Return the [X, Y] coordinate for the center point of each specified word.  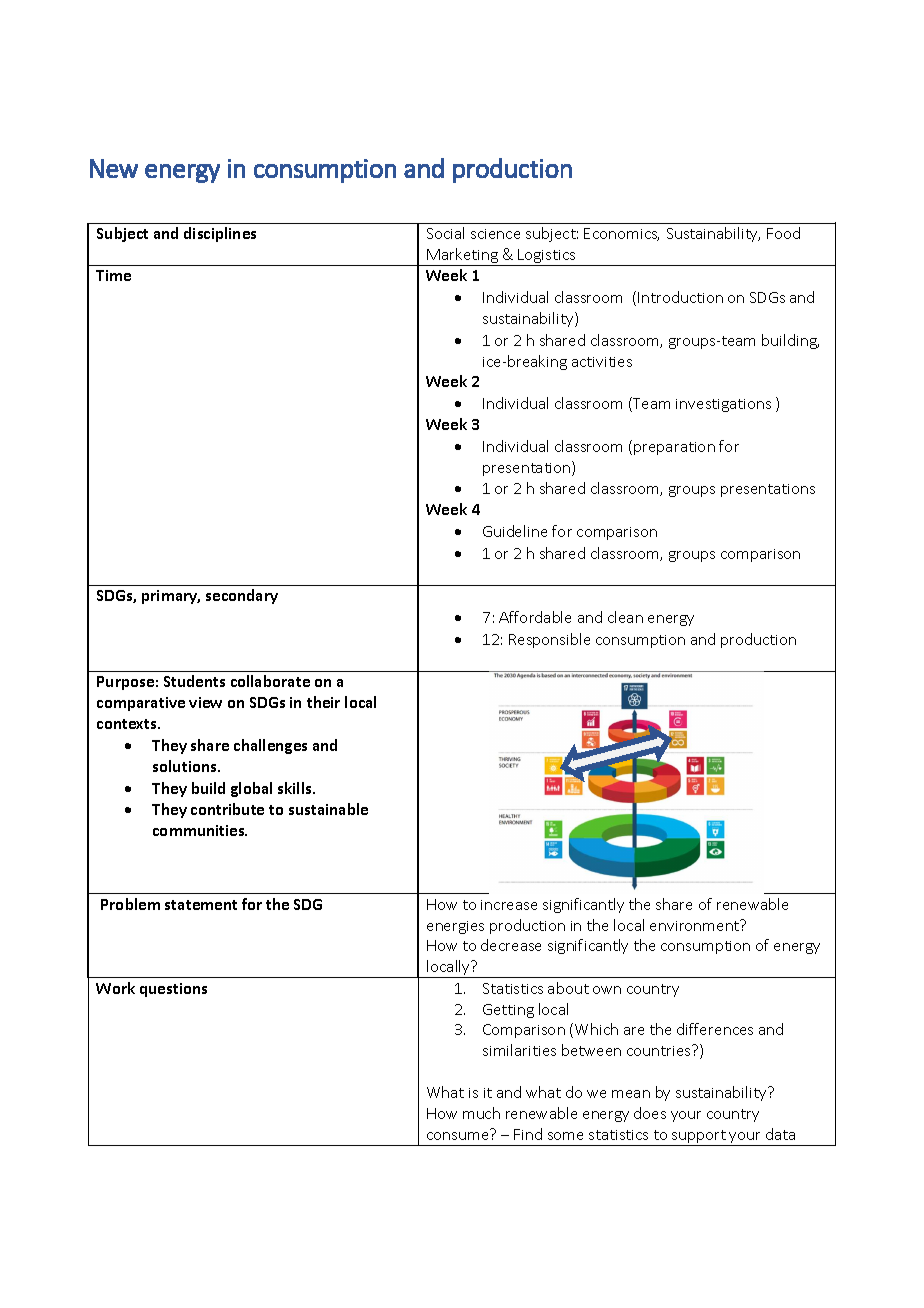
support [699, 1138]
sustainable [328, 809]
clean [625, 617]
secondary [242, 596]
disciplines [220, 234]
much [481, 1113]
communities [200, 830]
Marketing [462, 257]
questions [173, 990]
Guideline [515, 531]
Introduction [680, 297]
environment [696, 925]
